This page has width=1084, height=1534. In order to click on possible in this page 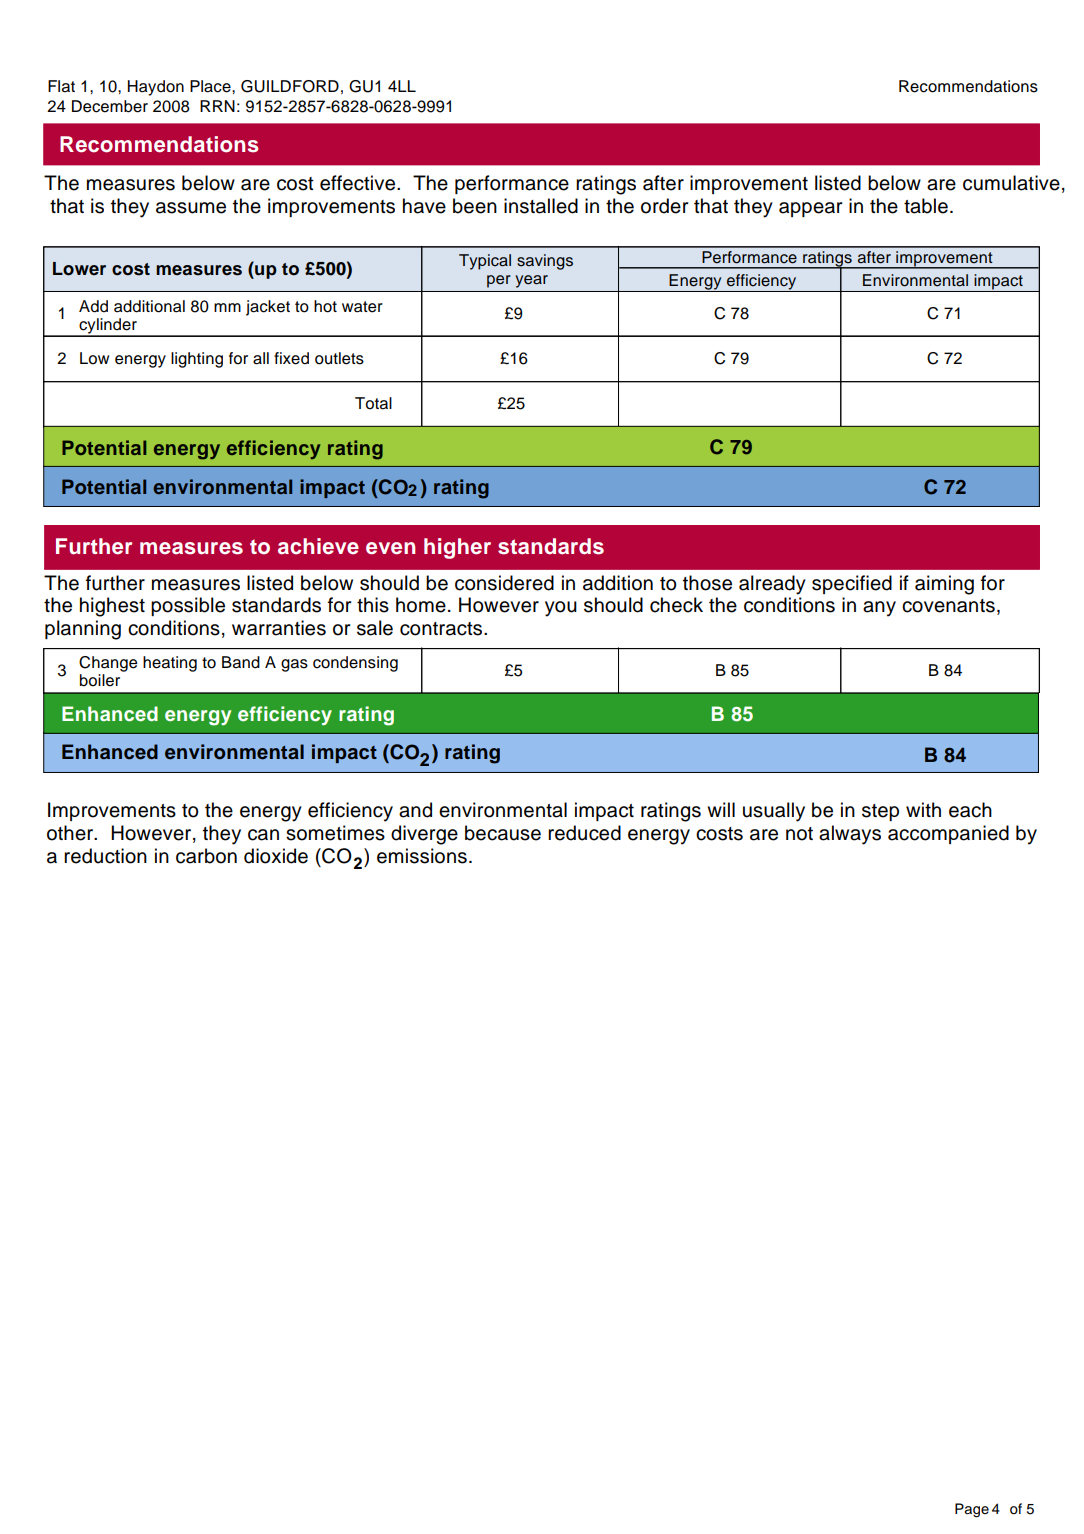, I will do `click(188, 606)`.
